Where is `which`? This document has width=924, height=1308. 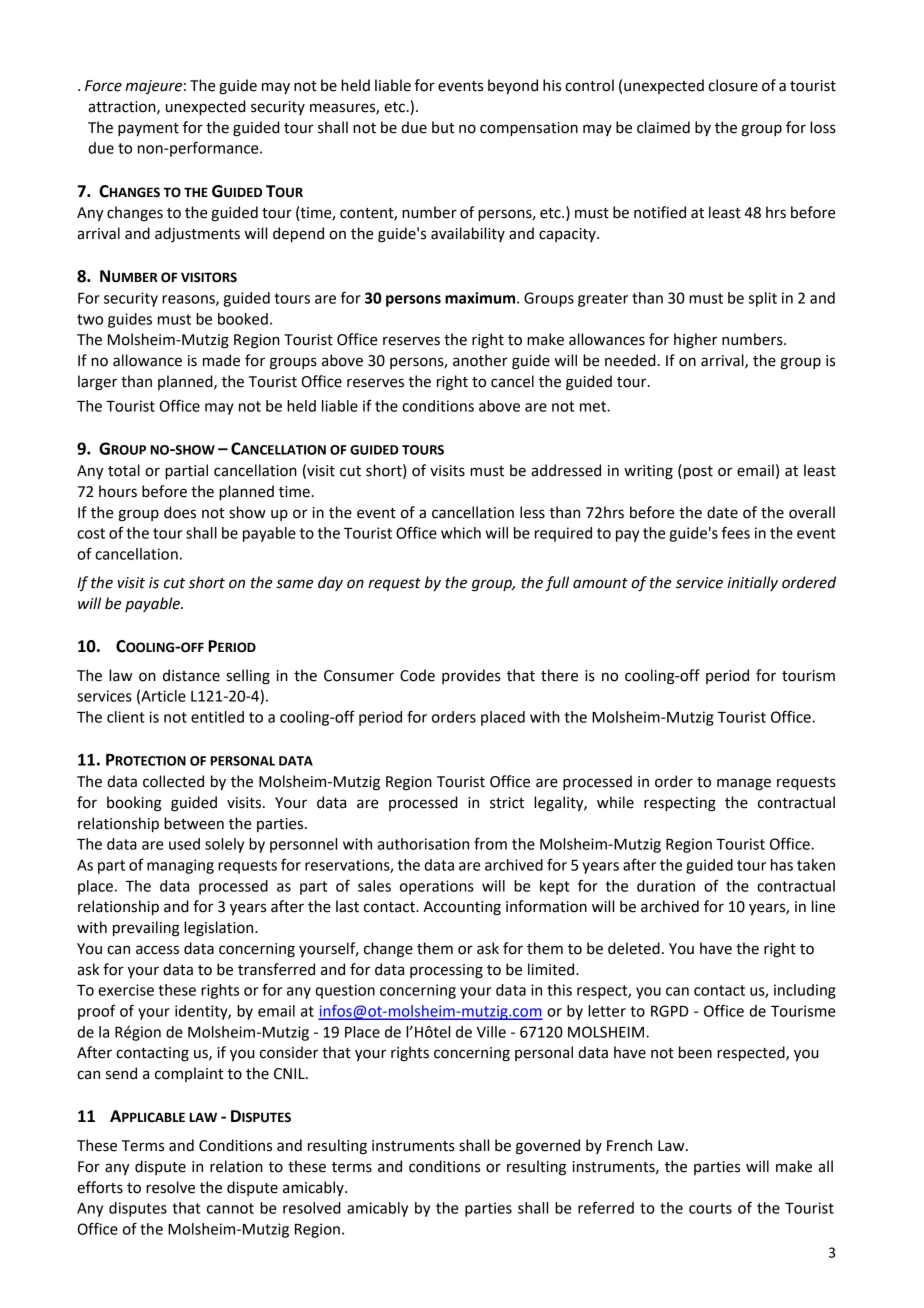
which is located at coordinates (461, 533).
